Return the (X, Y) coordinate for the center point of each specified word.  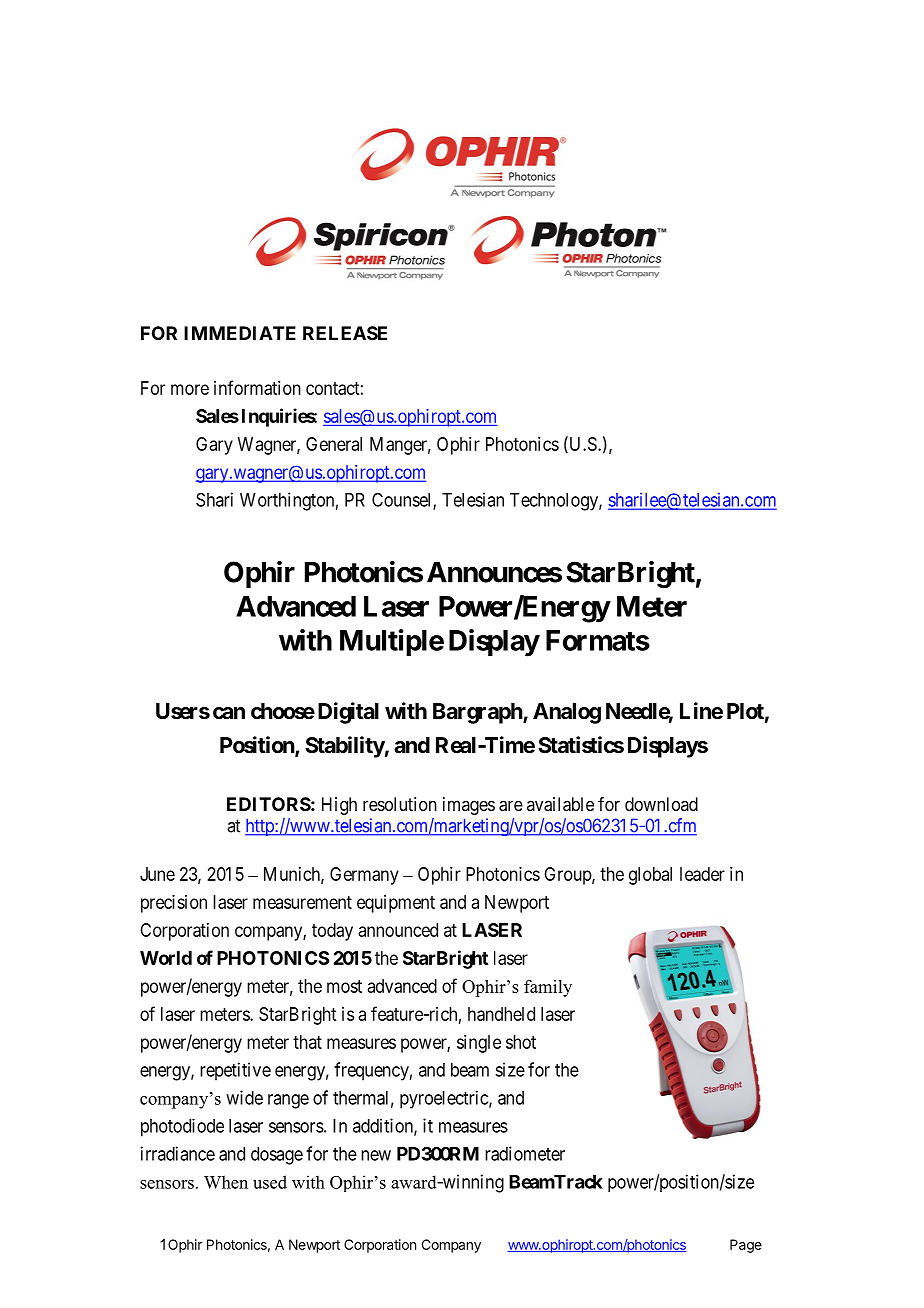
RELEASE (345, 333)
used (270, 1182)
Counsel (403, 501)
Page (746, 1246)
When (226, 1182)
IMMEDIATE (240, 333)
